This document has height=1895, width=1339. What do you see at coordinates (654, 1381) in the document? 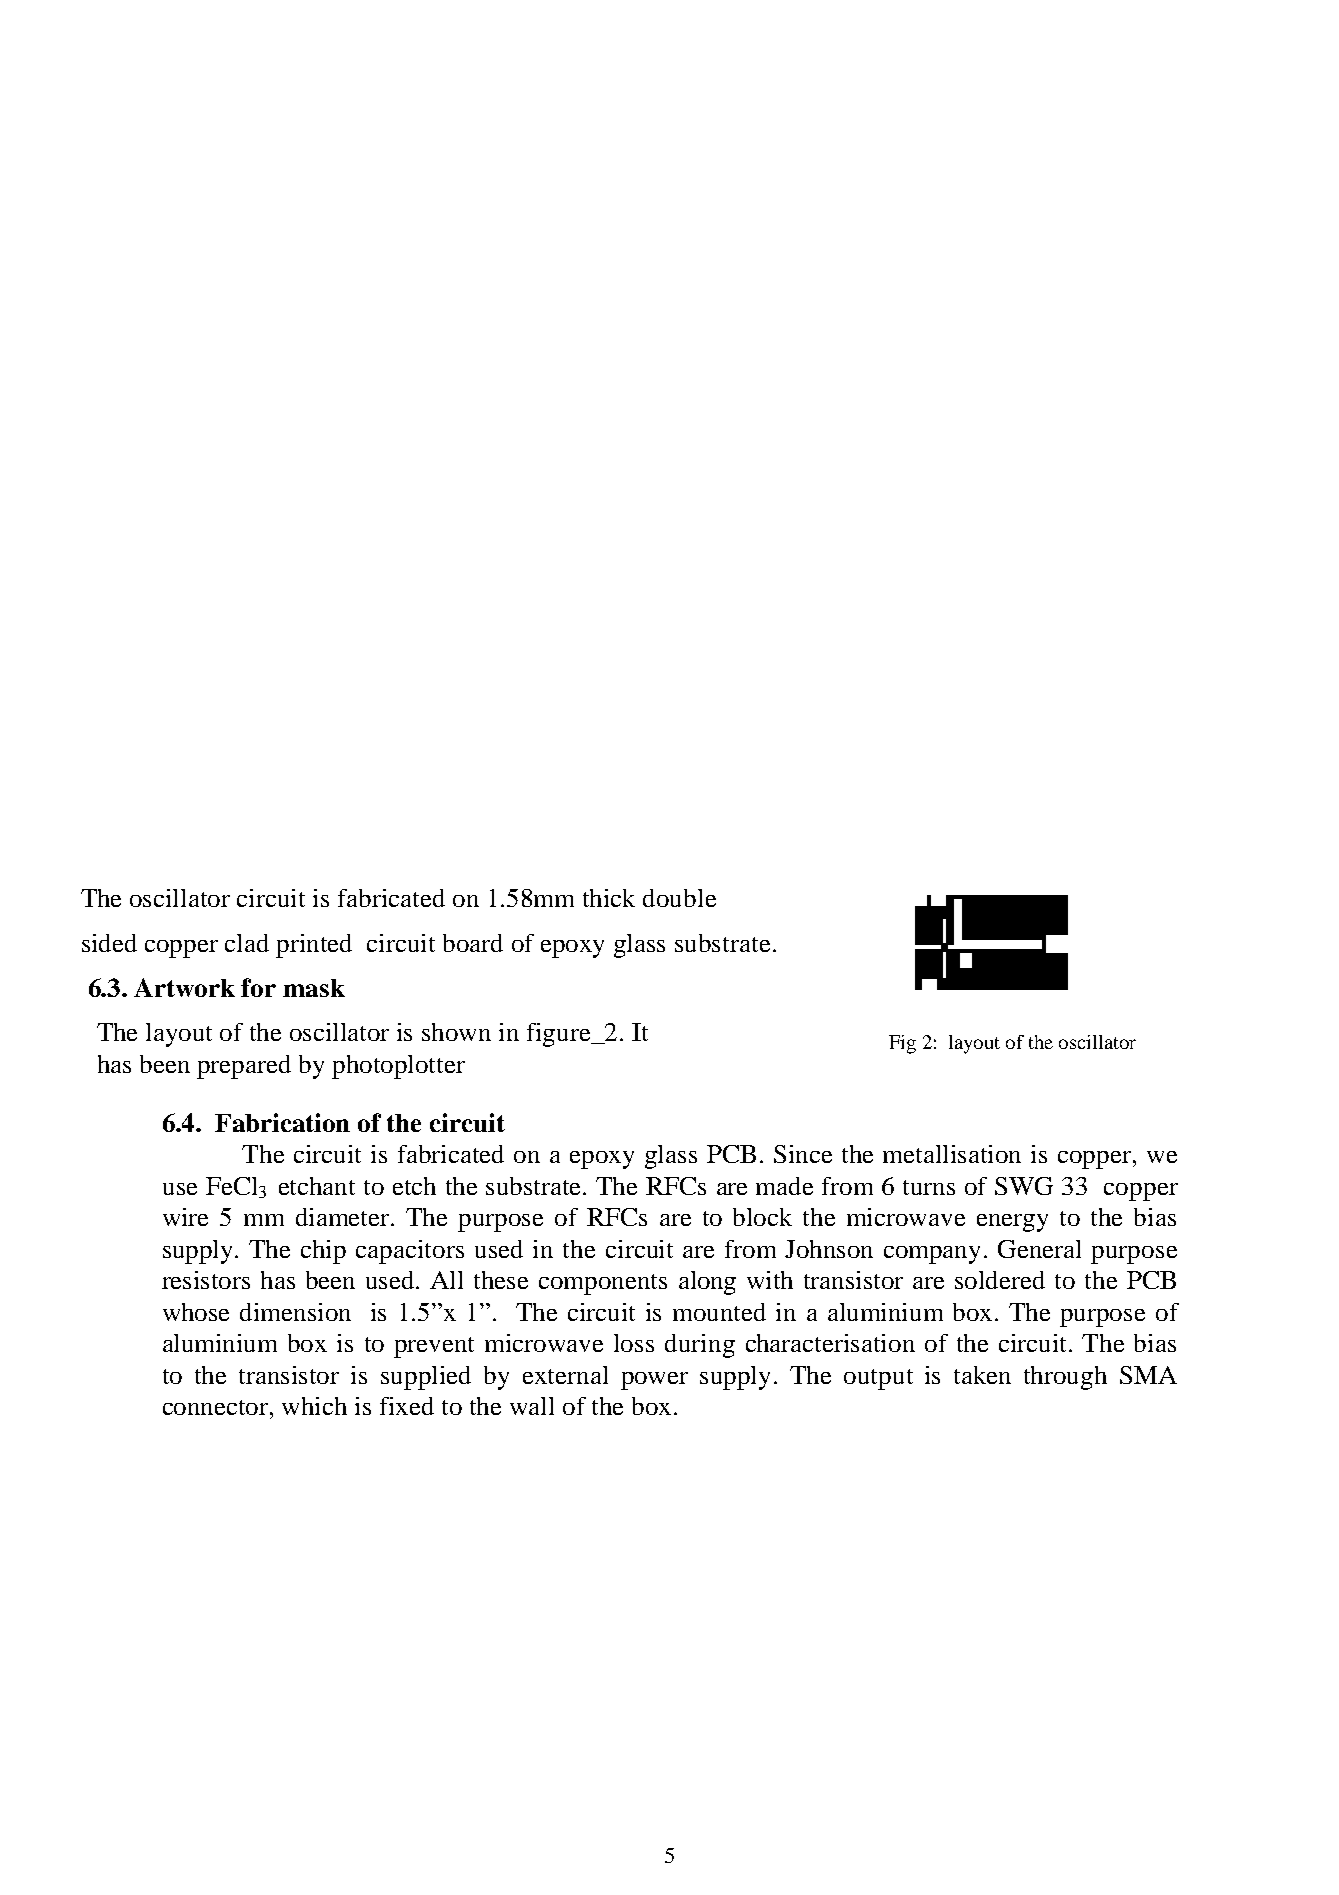
I see `power` at bounding box center [654, 1381].
